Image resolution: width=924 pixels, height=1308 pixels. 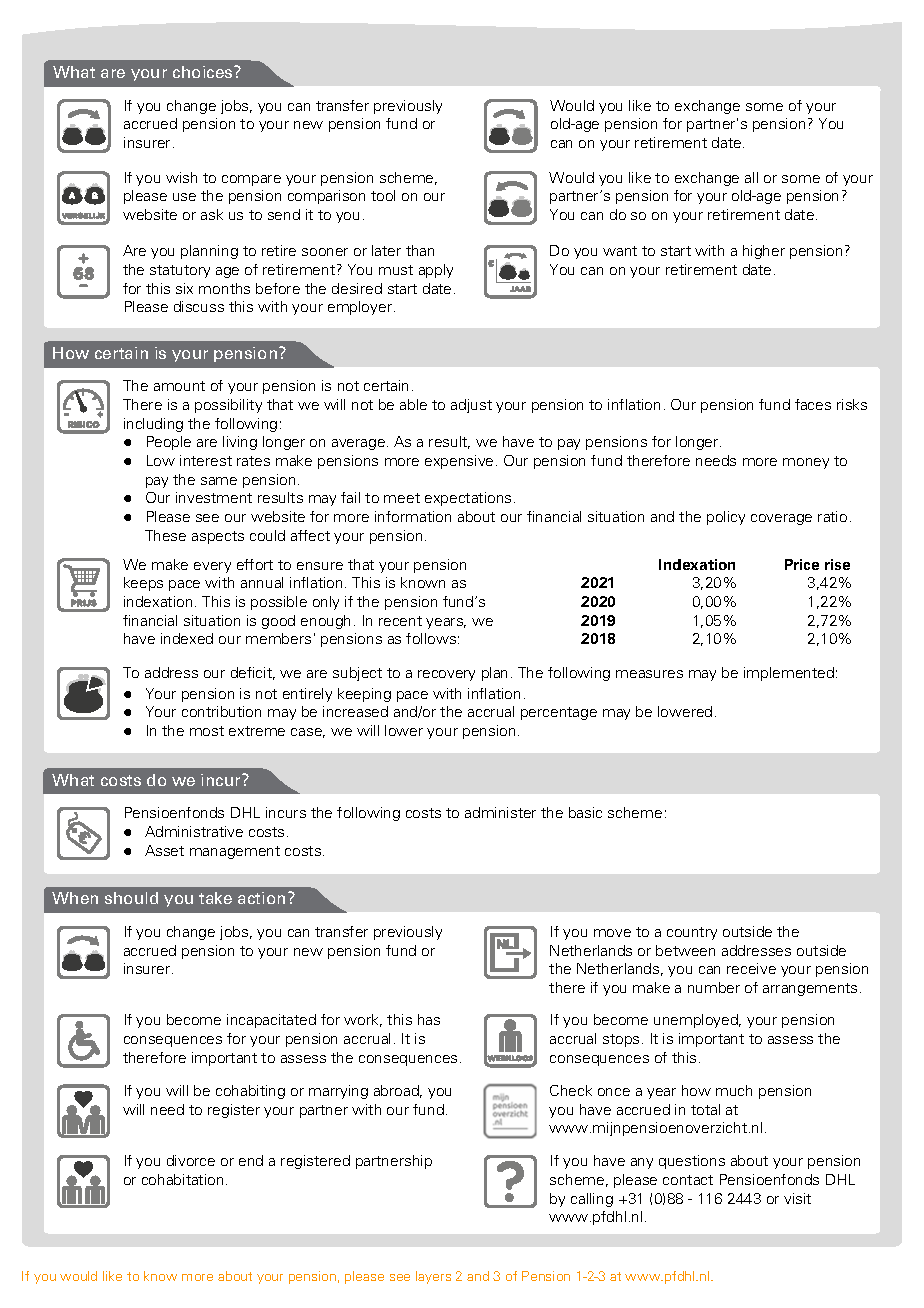 What do you see at coordinates (383, 195) in the screenshot?
I see `tool` at bounding box center [383, 195].
